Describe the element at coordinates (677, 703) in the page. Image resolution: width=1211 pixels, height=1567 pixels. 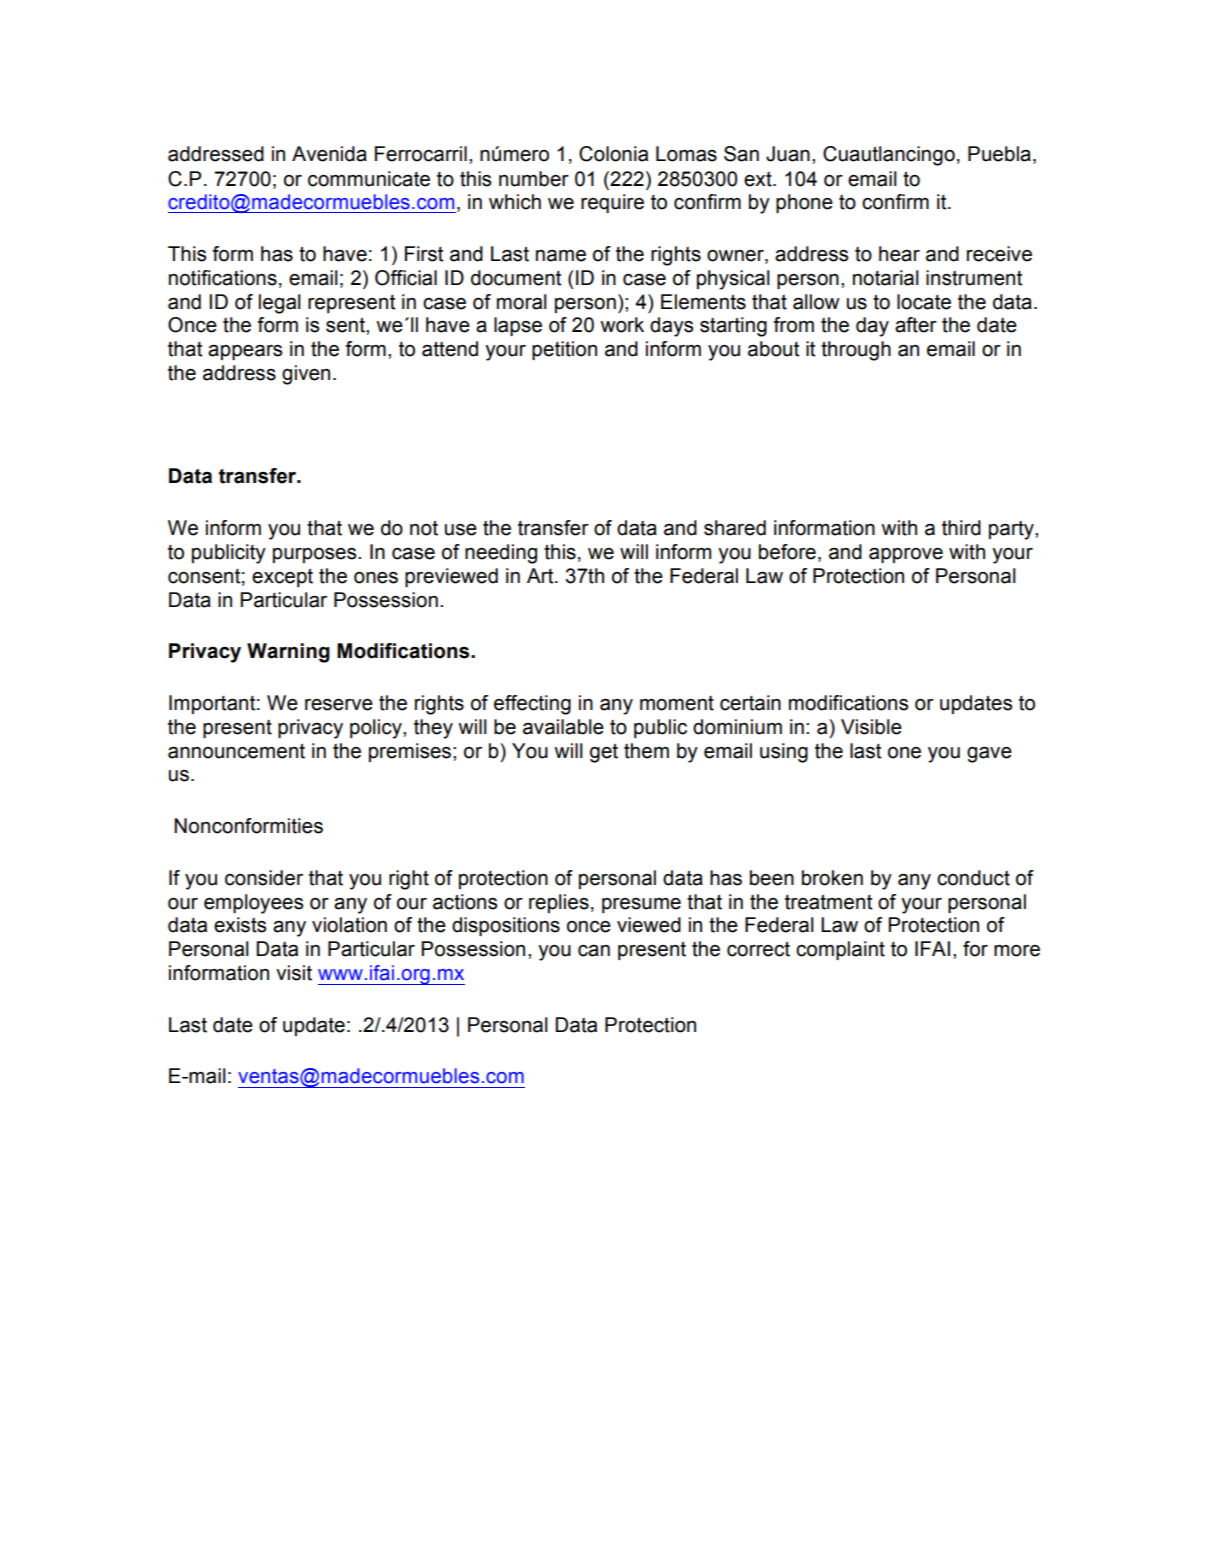
I see `moment` at that location.
